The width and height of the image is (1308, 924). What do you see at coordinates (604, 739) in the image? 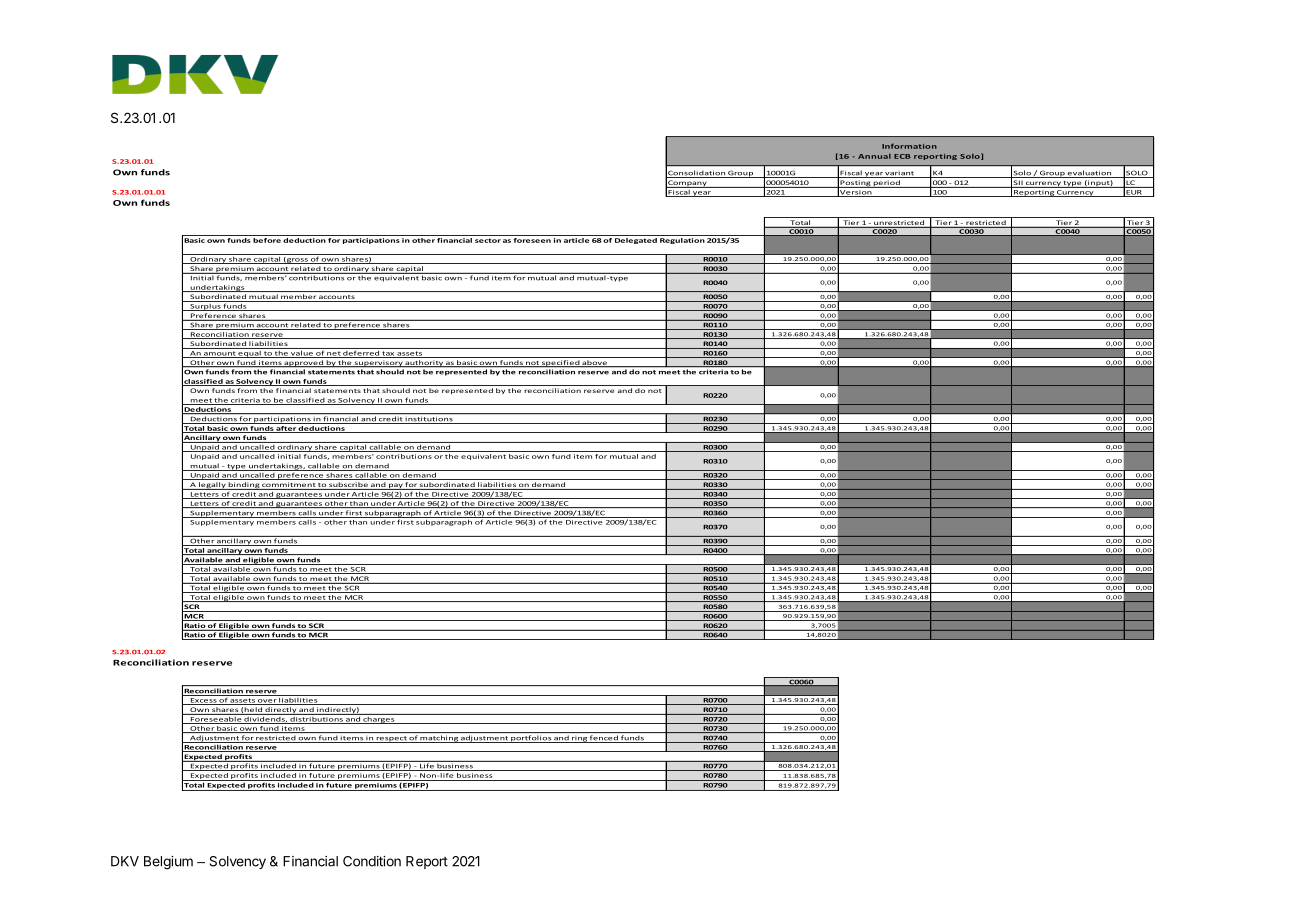
I see `fenced` at bounding box center [604, 739].
